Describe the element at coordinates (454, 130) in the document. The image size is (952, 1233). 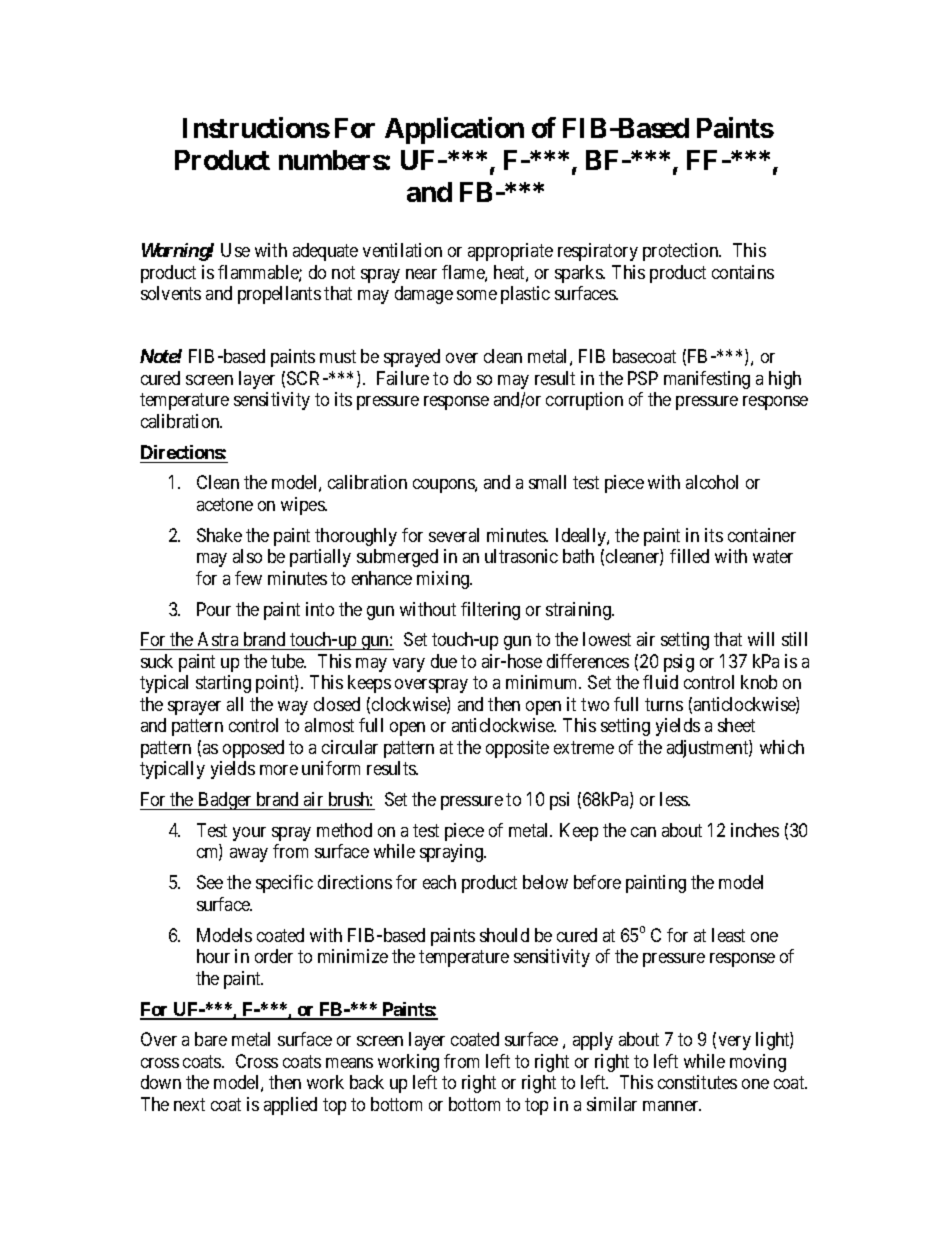
I see `Application` at that location.
